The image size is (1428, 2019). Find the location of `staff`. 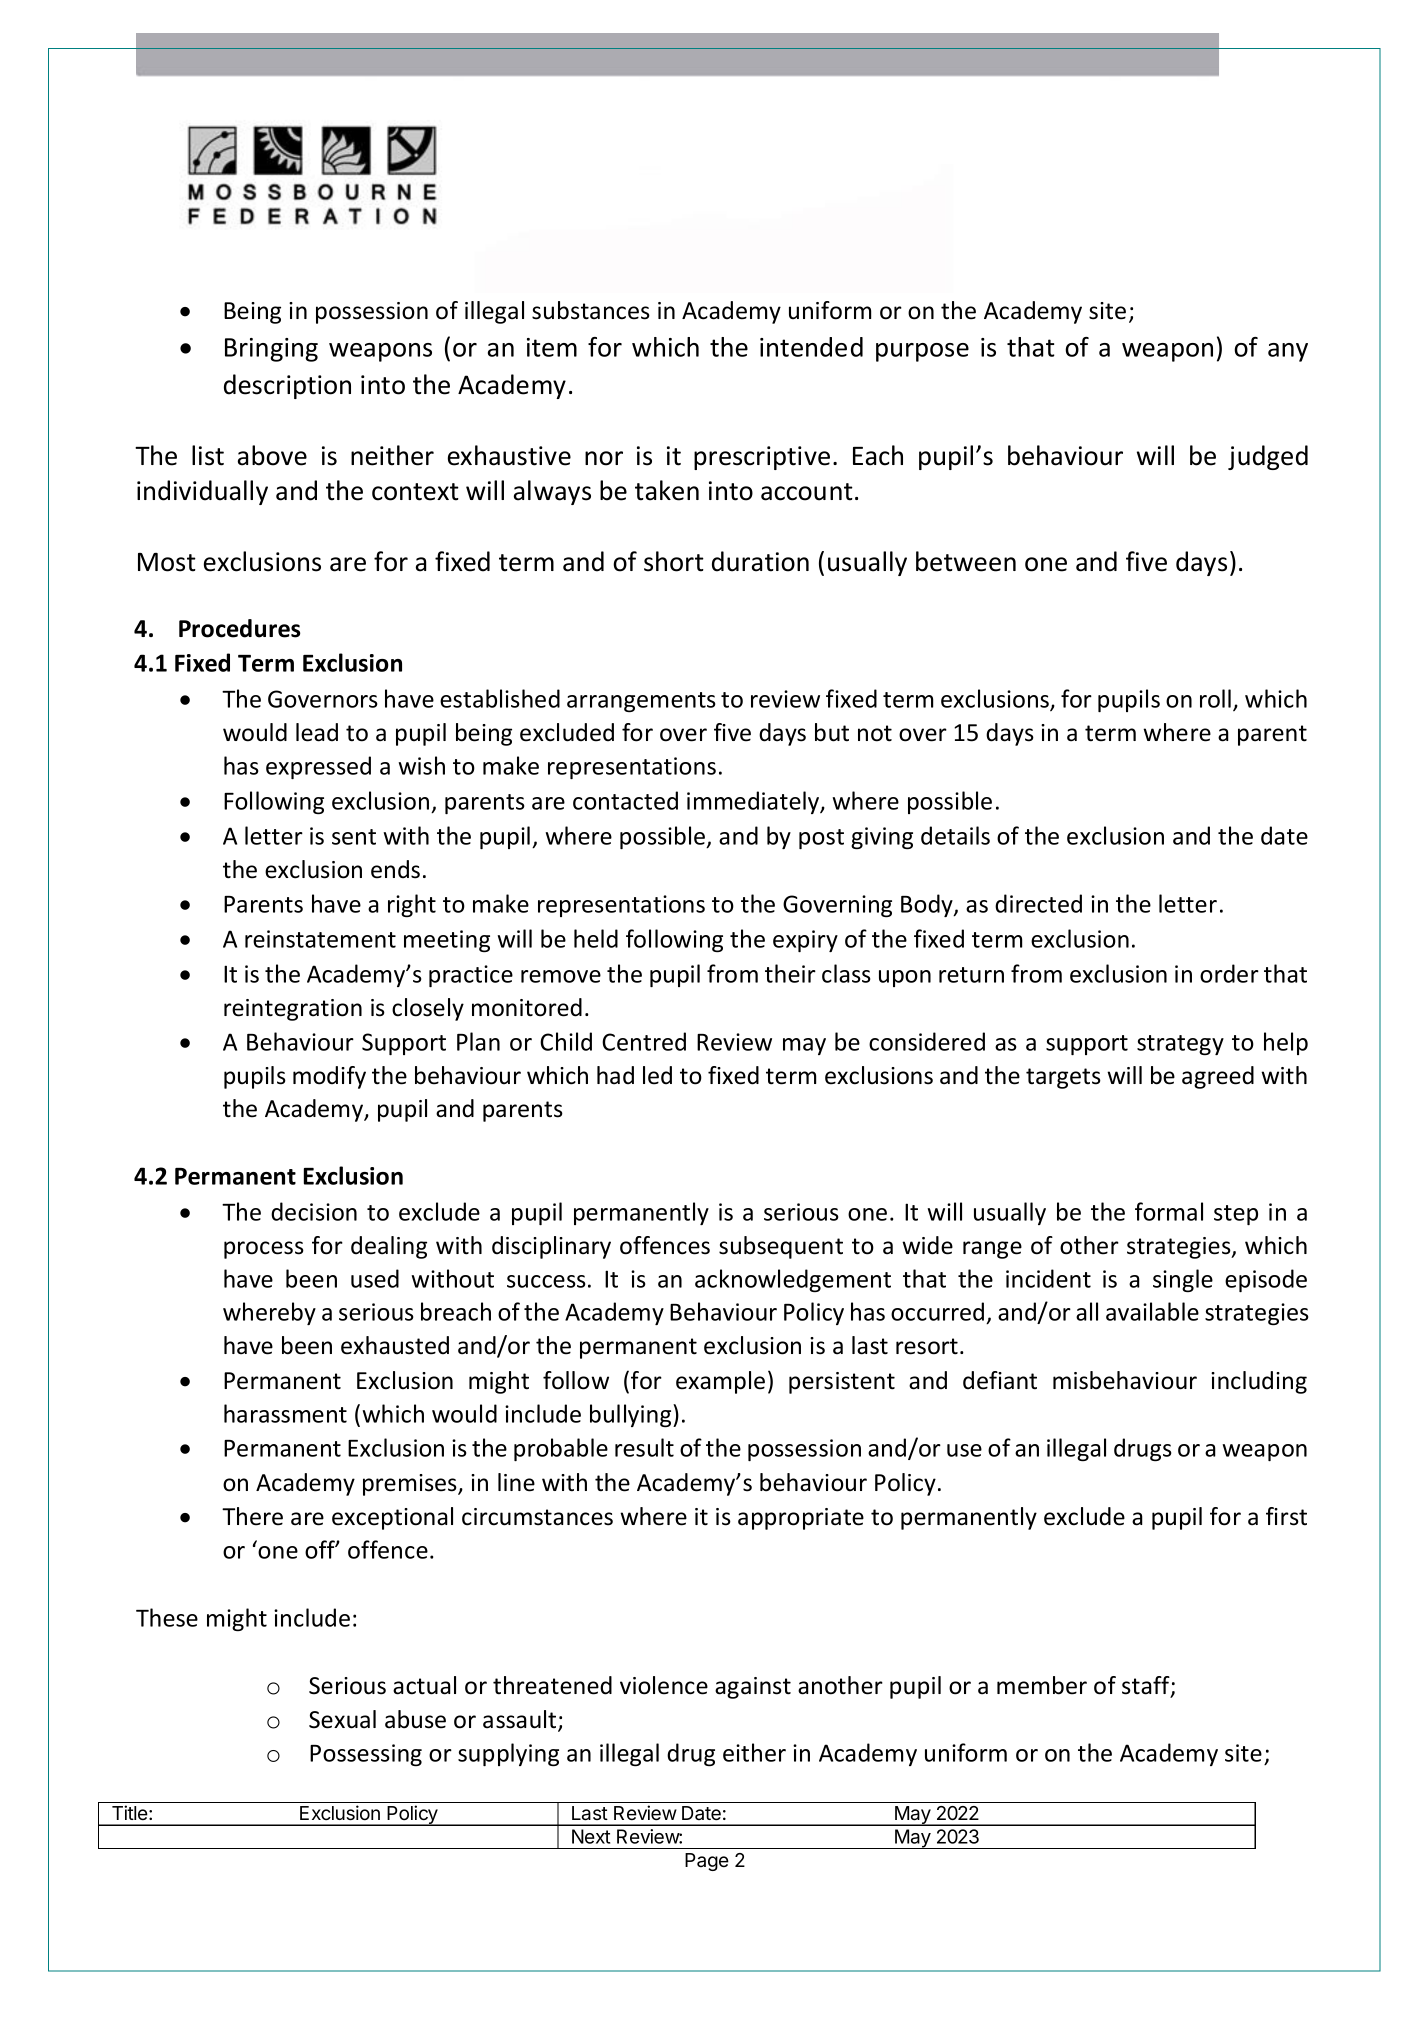

staff is located at coordinates (1147, 1686).
